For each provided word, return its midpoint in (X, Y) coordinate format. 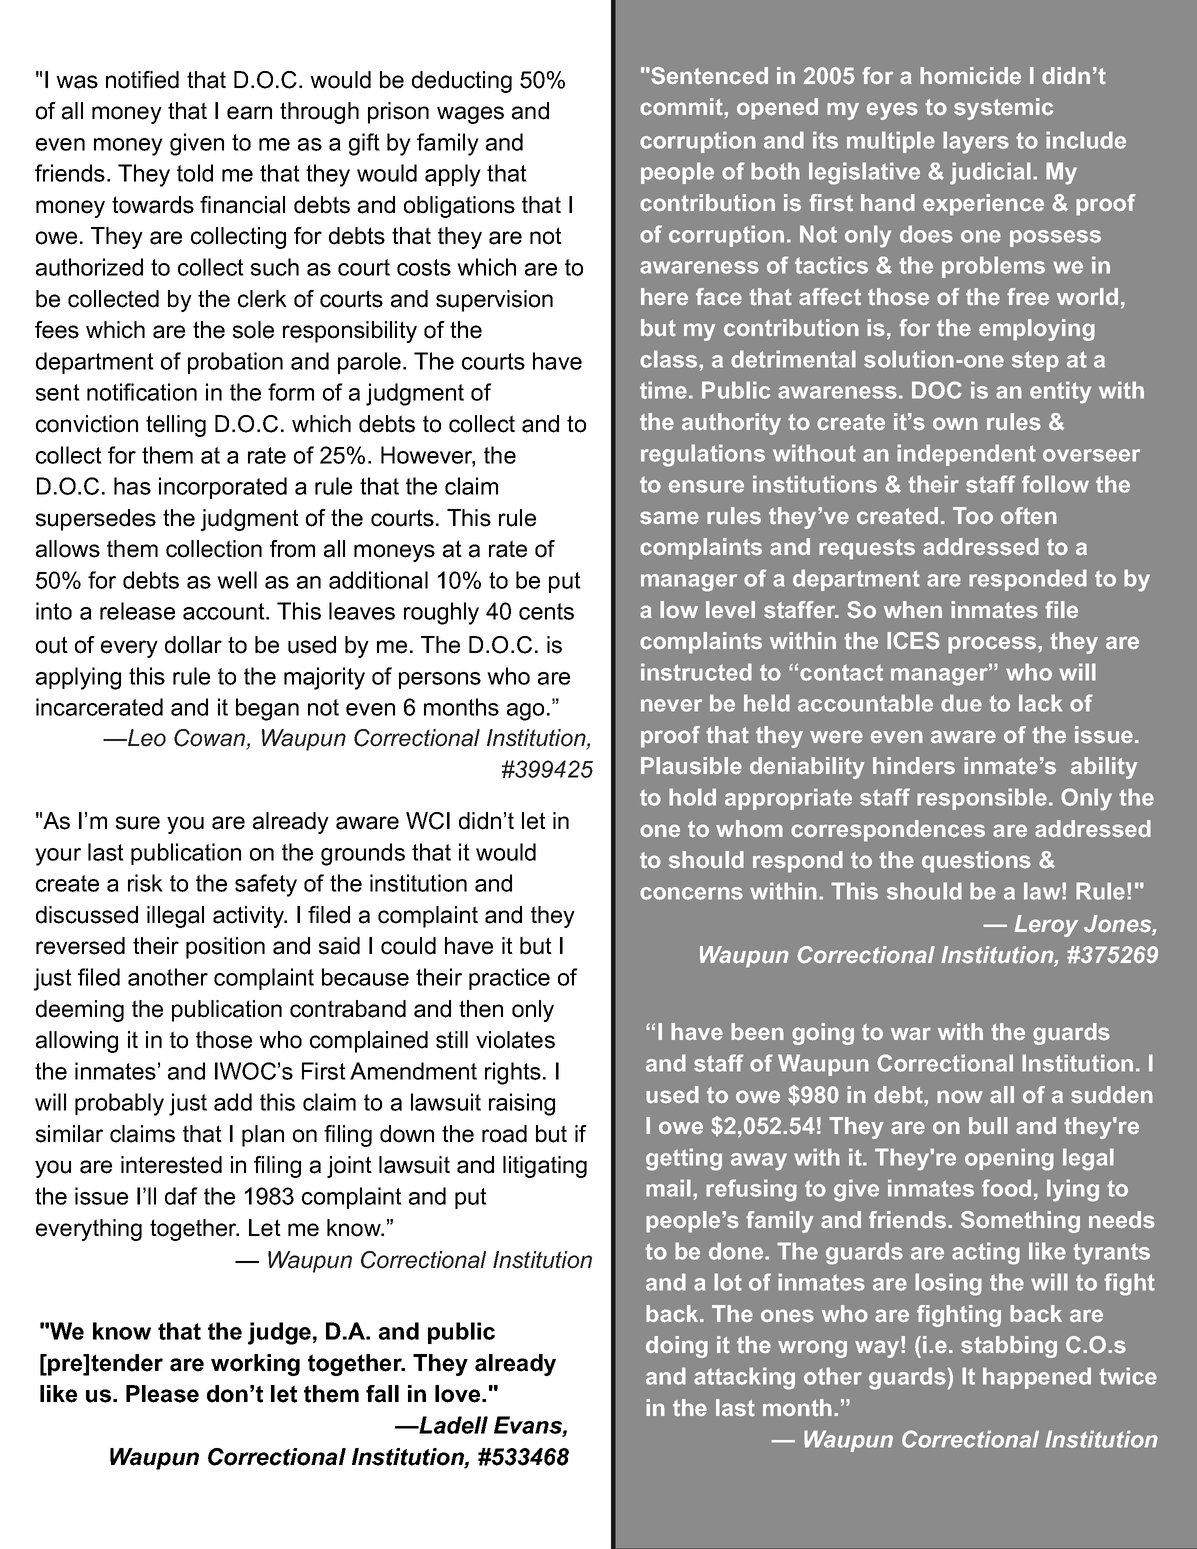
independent (966, 455)
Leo (146, 738)
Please (162, 1394)
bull (988, 1126)
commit (682, 107)
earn (249, 113)
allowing (77, 1042)
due (961, 703)
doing (677, 1347)
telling (176, 426)
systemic (1003, 109)
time (663, 390)
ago (525, 712)
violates (515, 1040)
